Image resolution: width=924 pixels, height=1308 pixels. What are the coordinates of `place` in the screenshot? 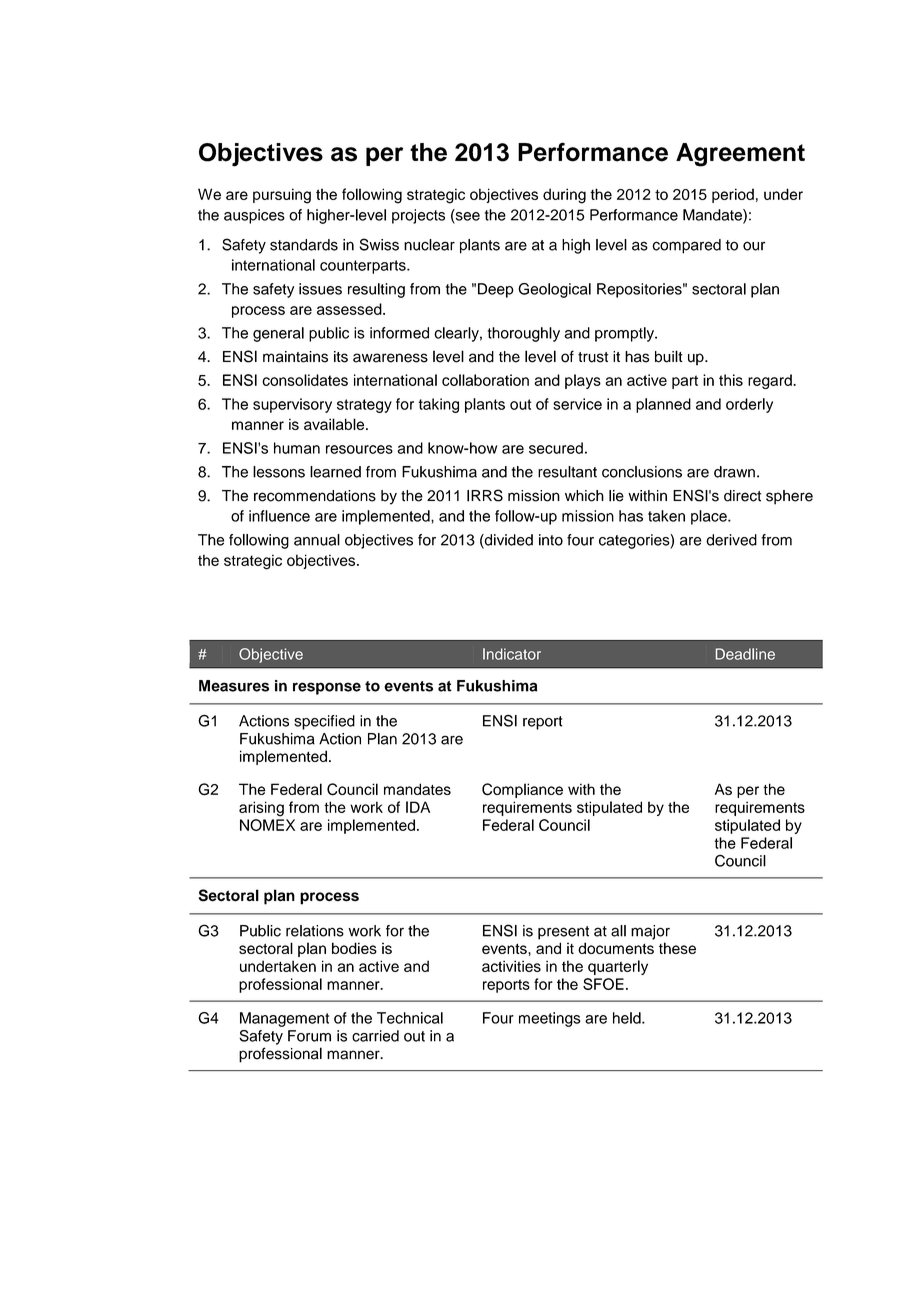 It's located at (710, 517).
